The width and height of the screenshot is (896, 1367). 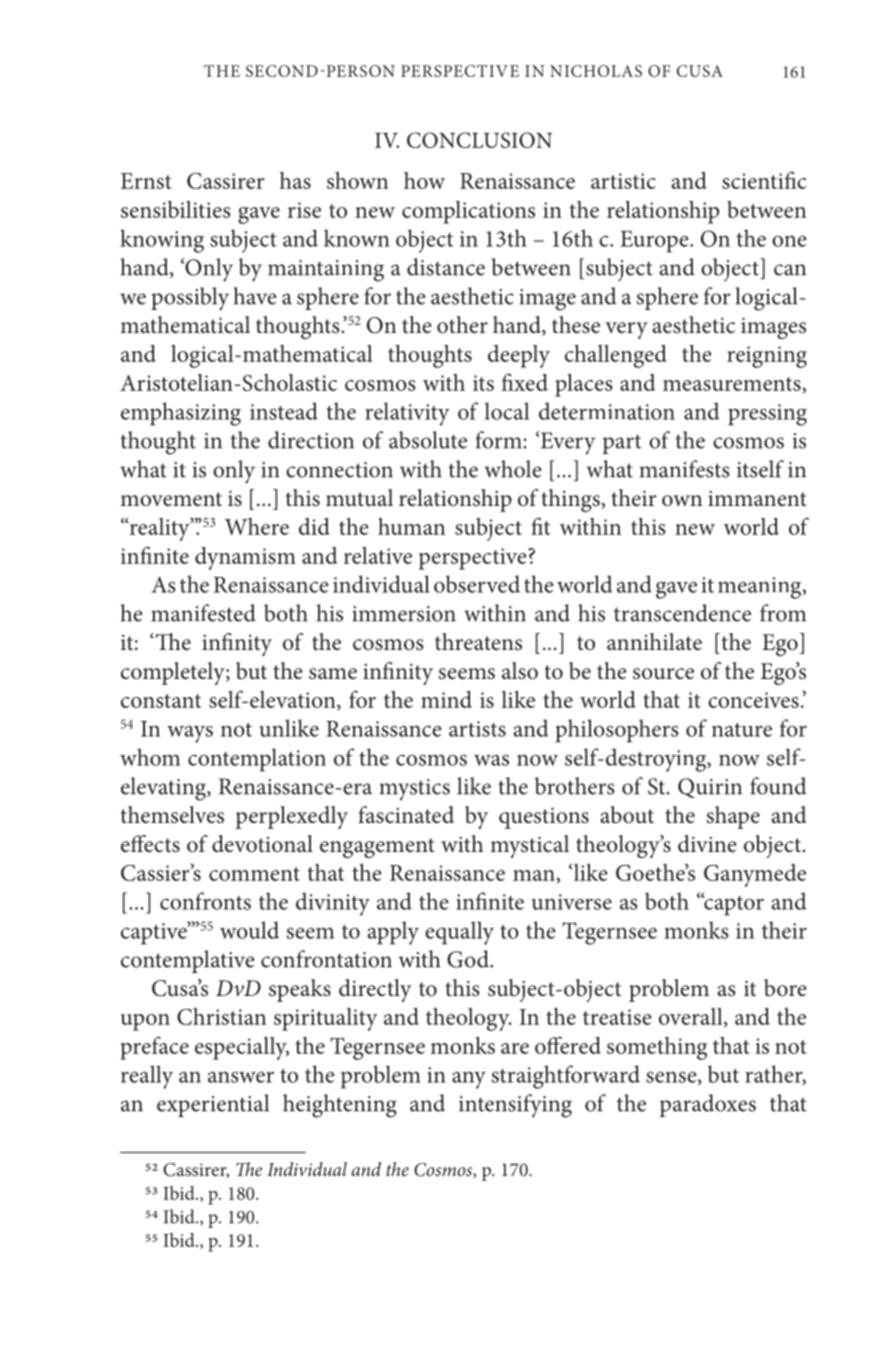 What do you see at coordinates (682, 613) in the screenshot?
I see `transcendence` at bounding box center [682, 613].
